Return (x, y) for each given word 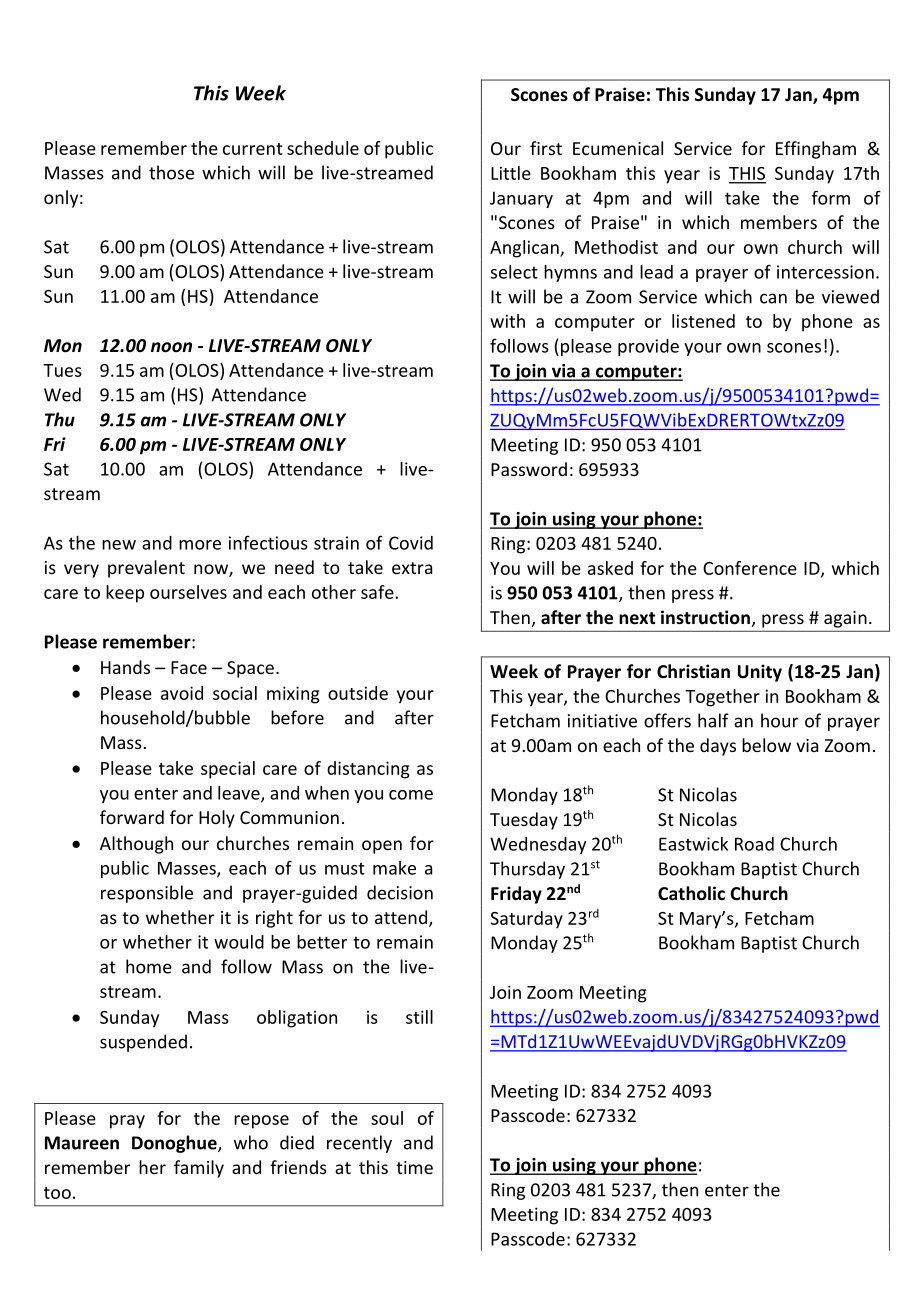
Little (511, 173)
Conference (750, 568)
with (507, 321)
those (171, 172)
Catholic (691, 893)
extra (412, 568)
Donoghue (175, 1144)
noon (171, 347)
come (411, 795)
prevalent (146, 569)
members (779, 222)
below (766, 745)
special (228, 770)
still (419, 1017)
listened (703, 321)
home (149, 966)
